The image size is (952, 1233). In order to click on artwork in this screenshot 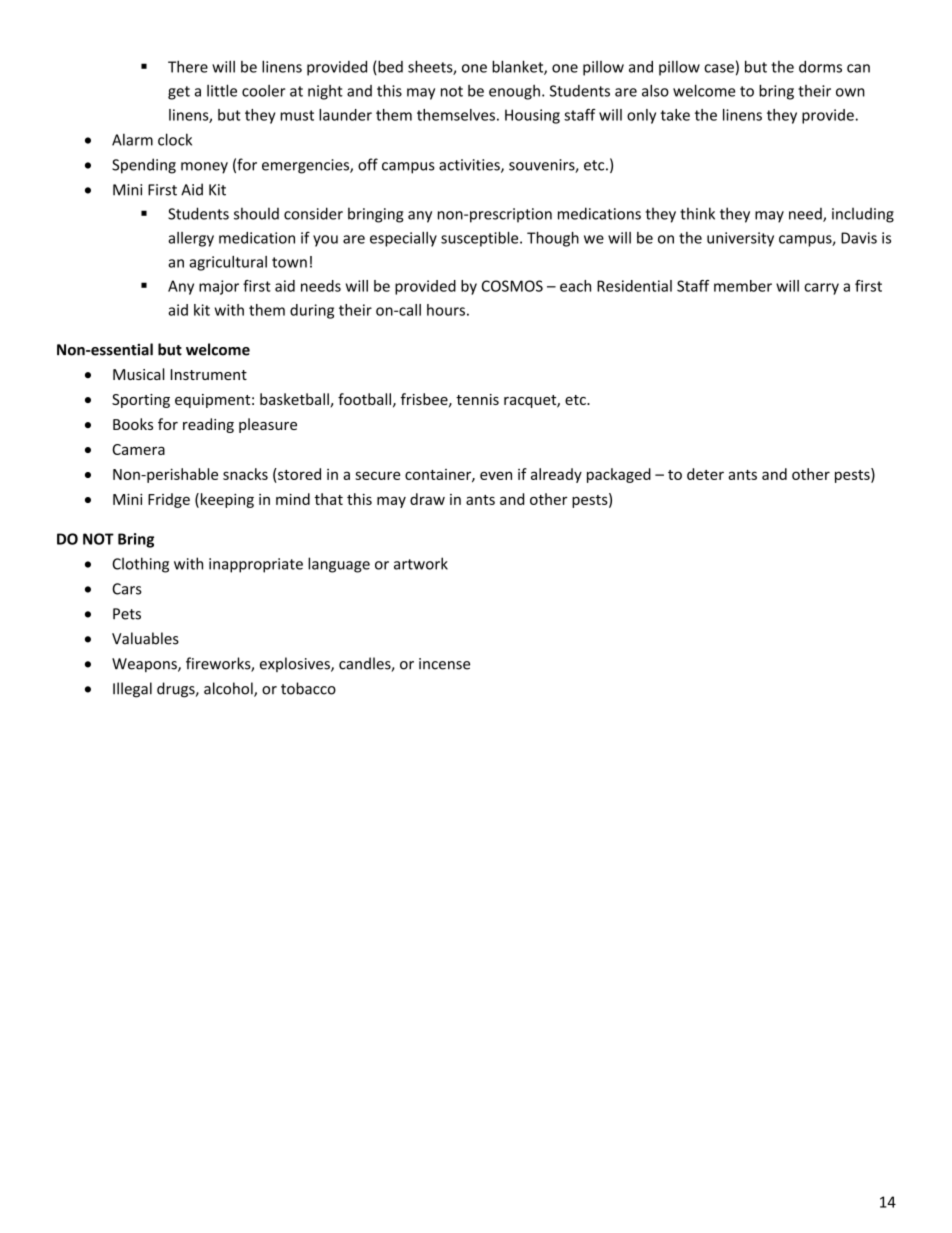, I will do `click(421, 563)`.
